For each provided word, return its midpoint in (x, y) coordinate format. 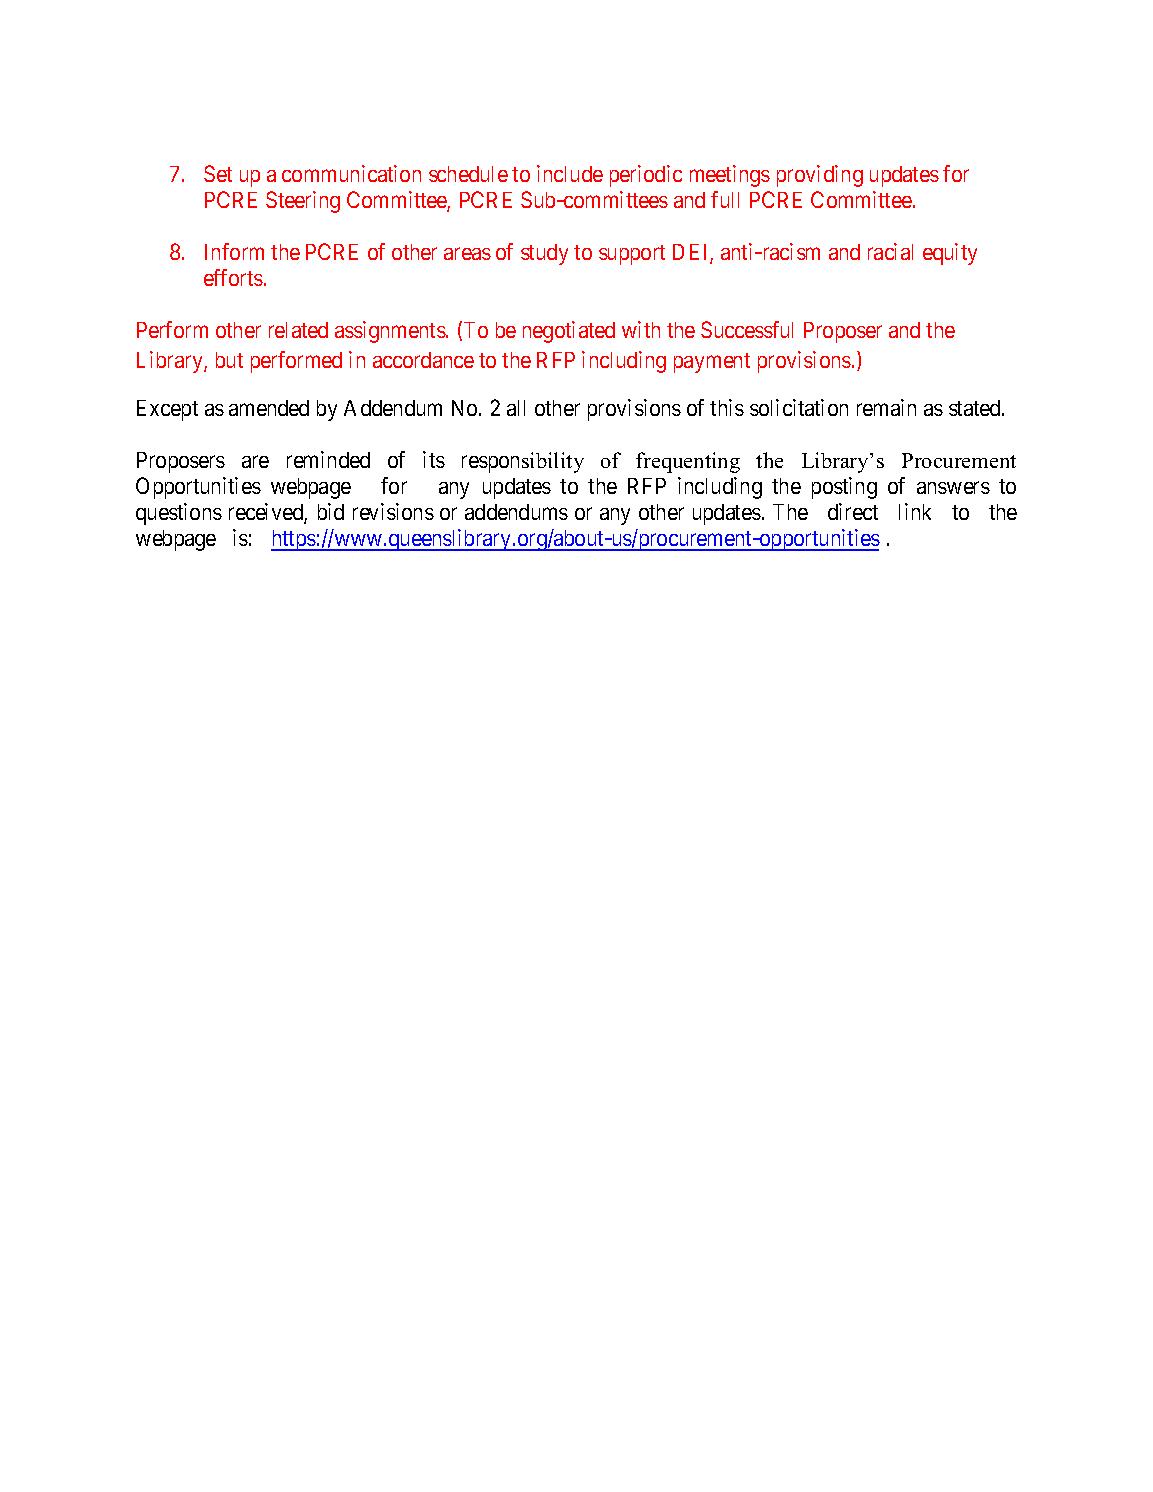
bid (331, 511)
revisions (393, 511)
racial (890, 251)
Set (218, 173)
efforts (233, 277)
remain (886, 407)
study (544, 254)
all (516, 408)
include (570, 173)
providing (820, 176)
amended (269, 408)
